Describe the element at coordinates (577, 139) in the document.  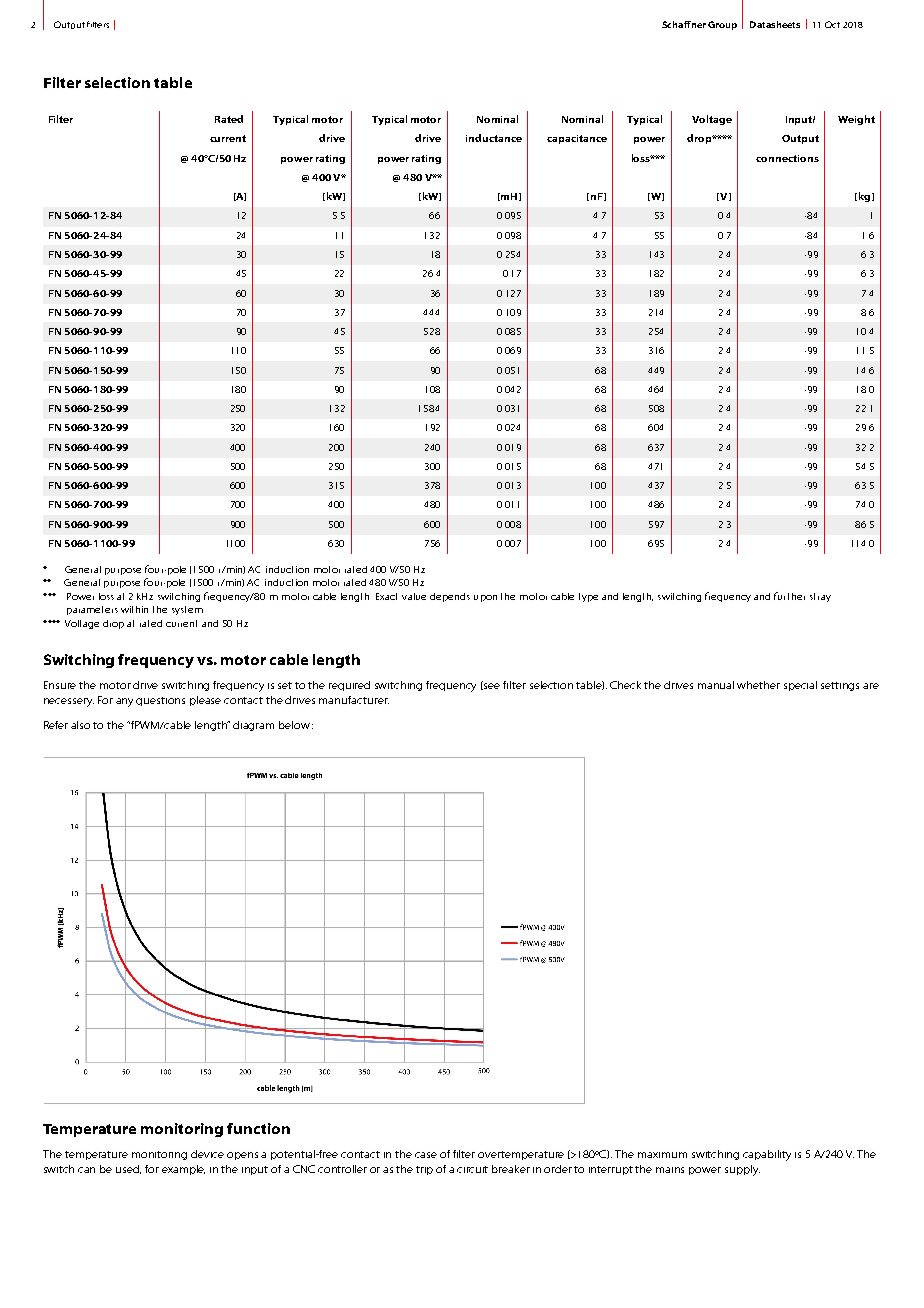
I see `capacitance` at that location.
